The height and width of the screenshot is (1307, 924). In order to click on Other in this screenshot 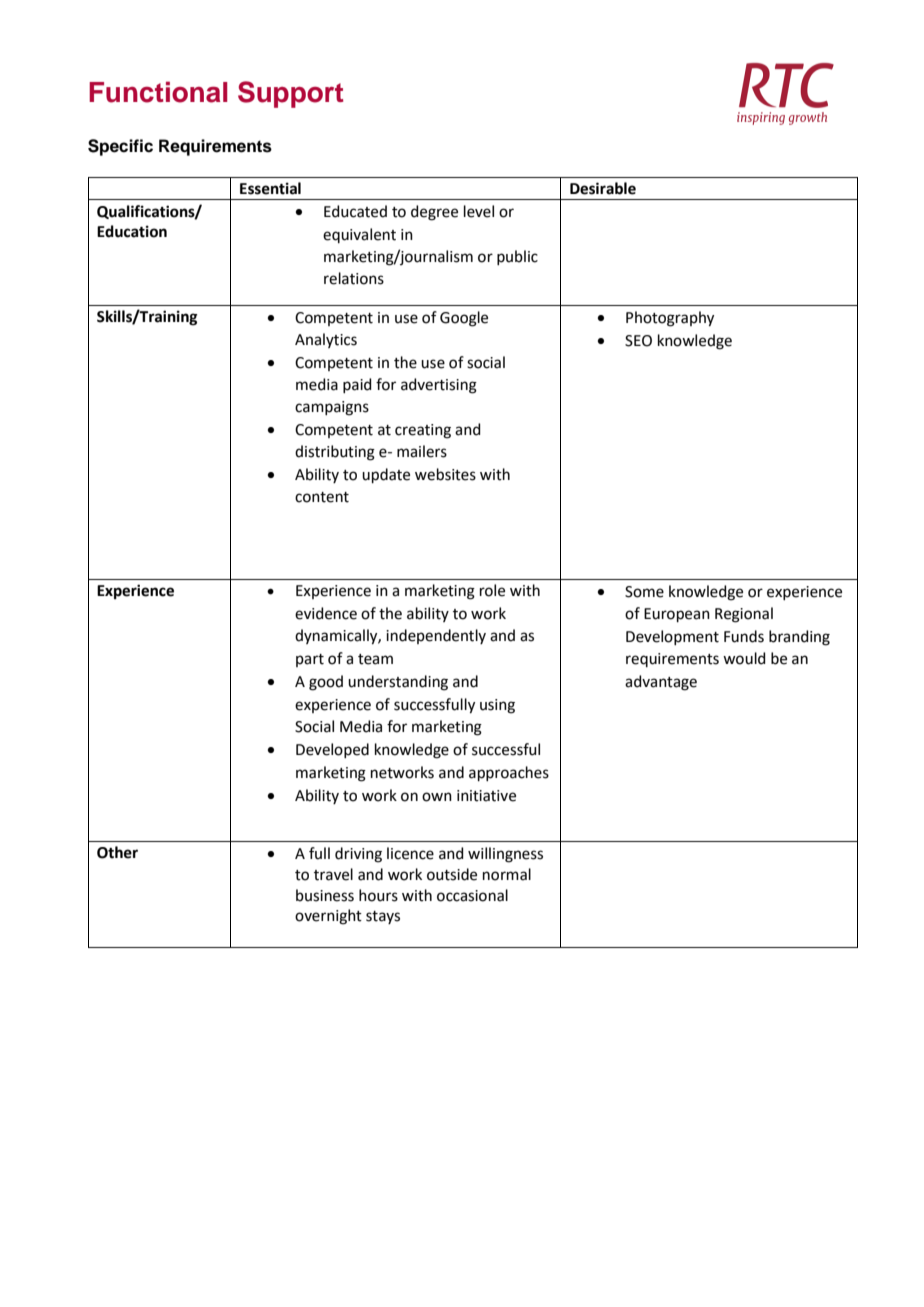, I will do `click(117, 852)`.
